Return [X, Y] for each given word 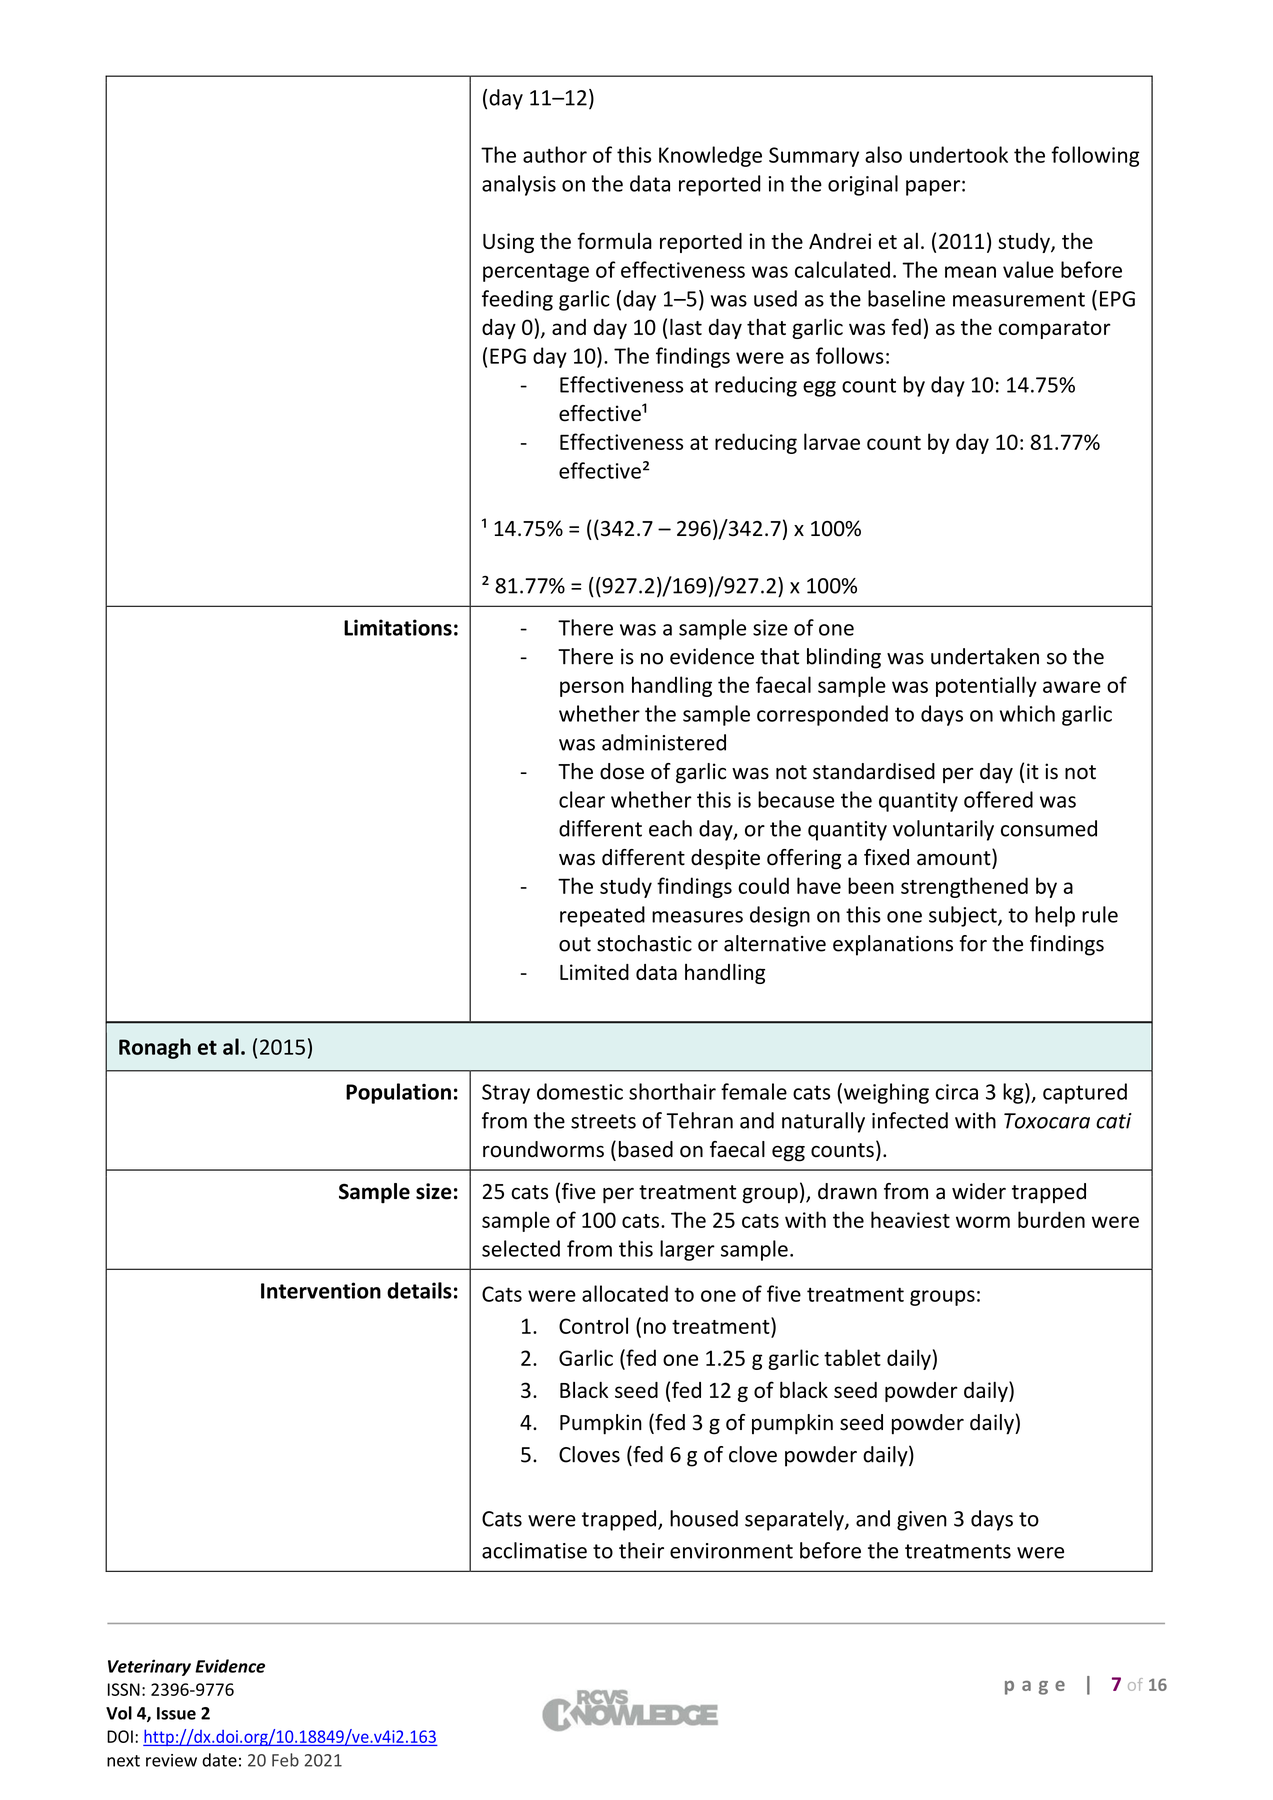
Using [508, 243]
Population [398, 1093]
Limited [594, 972]
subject [964, 916]
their [641, 1550]
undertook [959, 154]
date [219, 1760]
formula [614, 240]
